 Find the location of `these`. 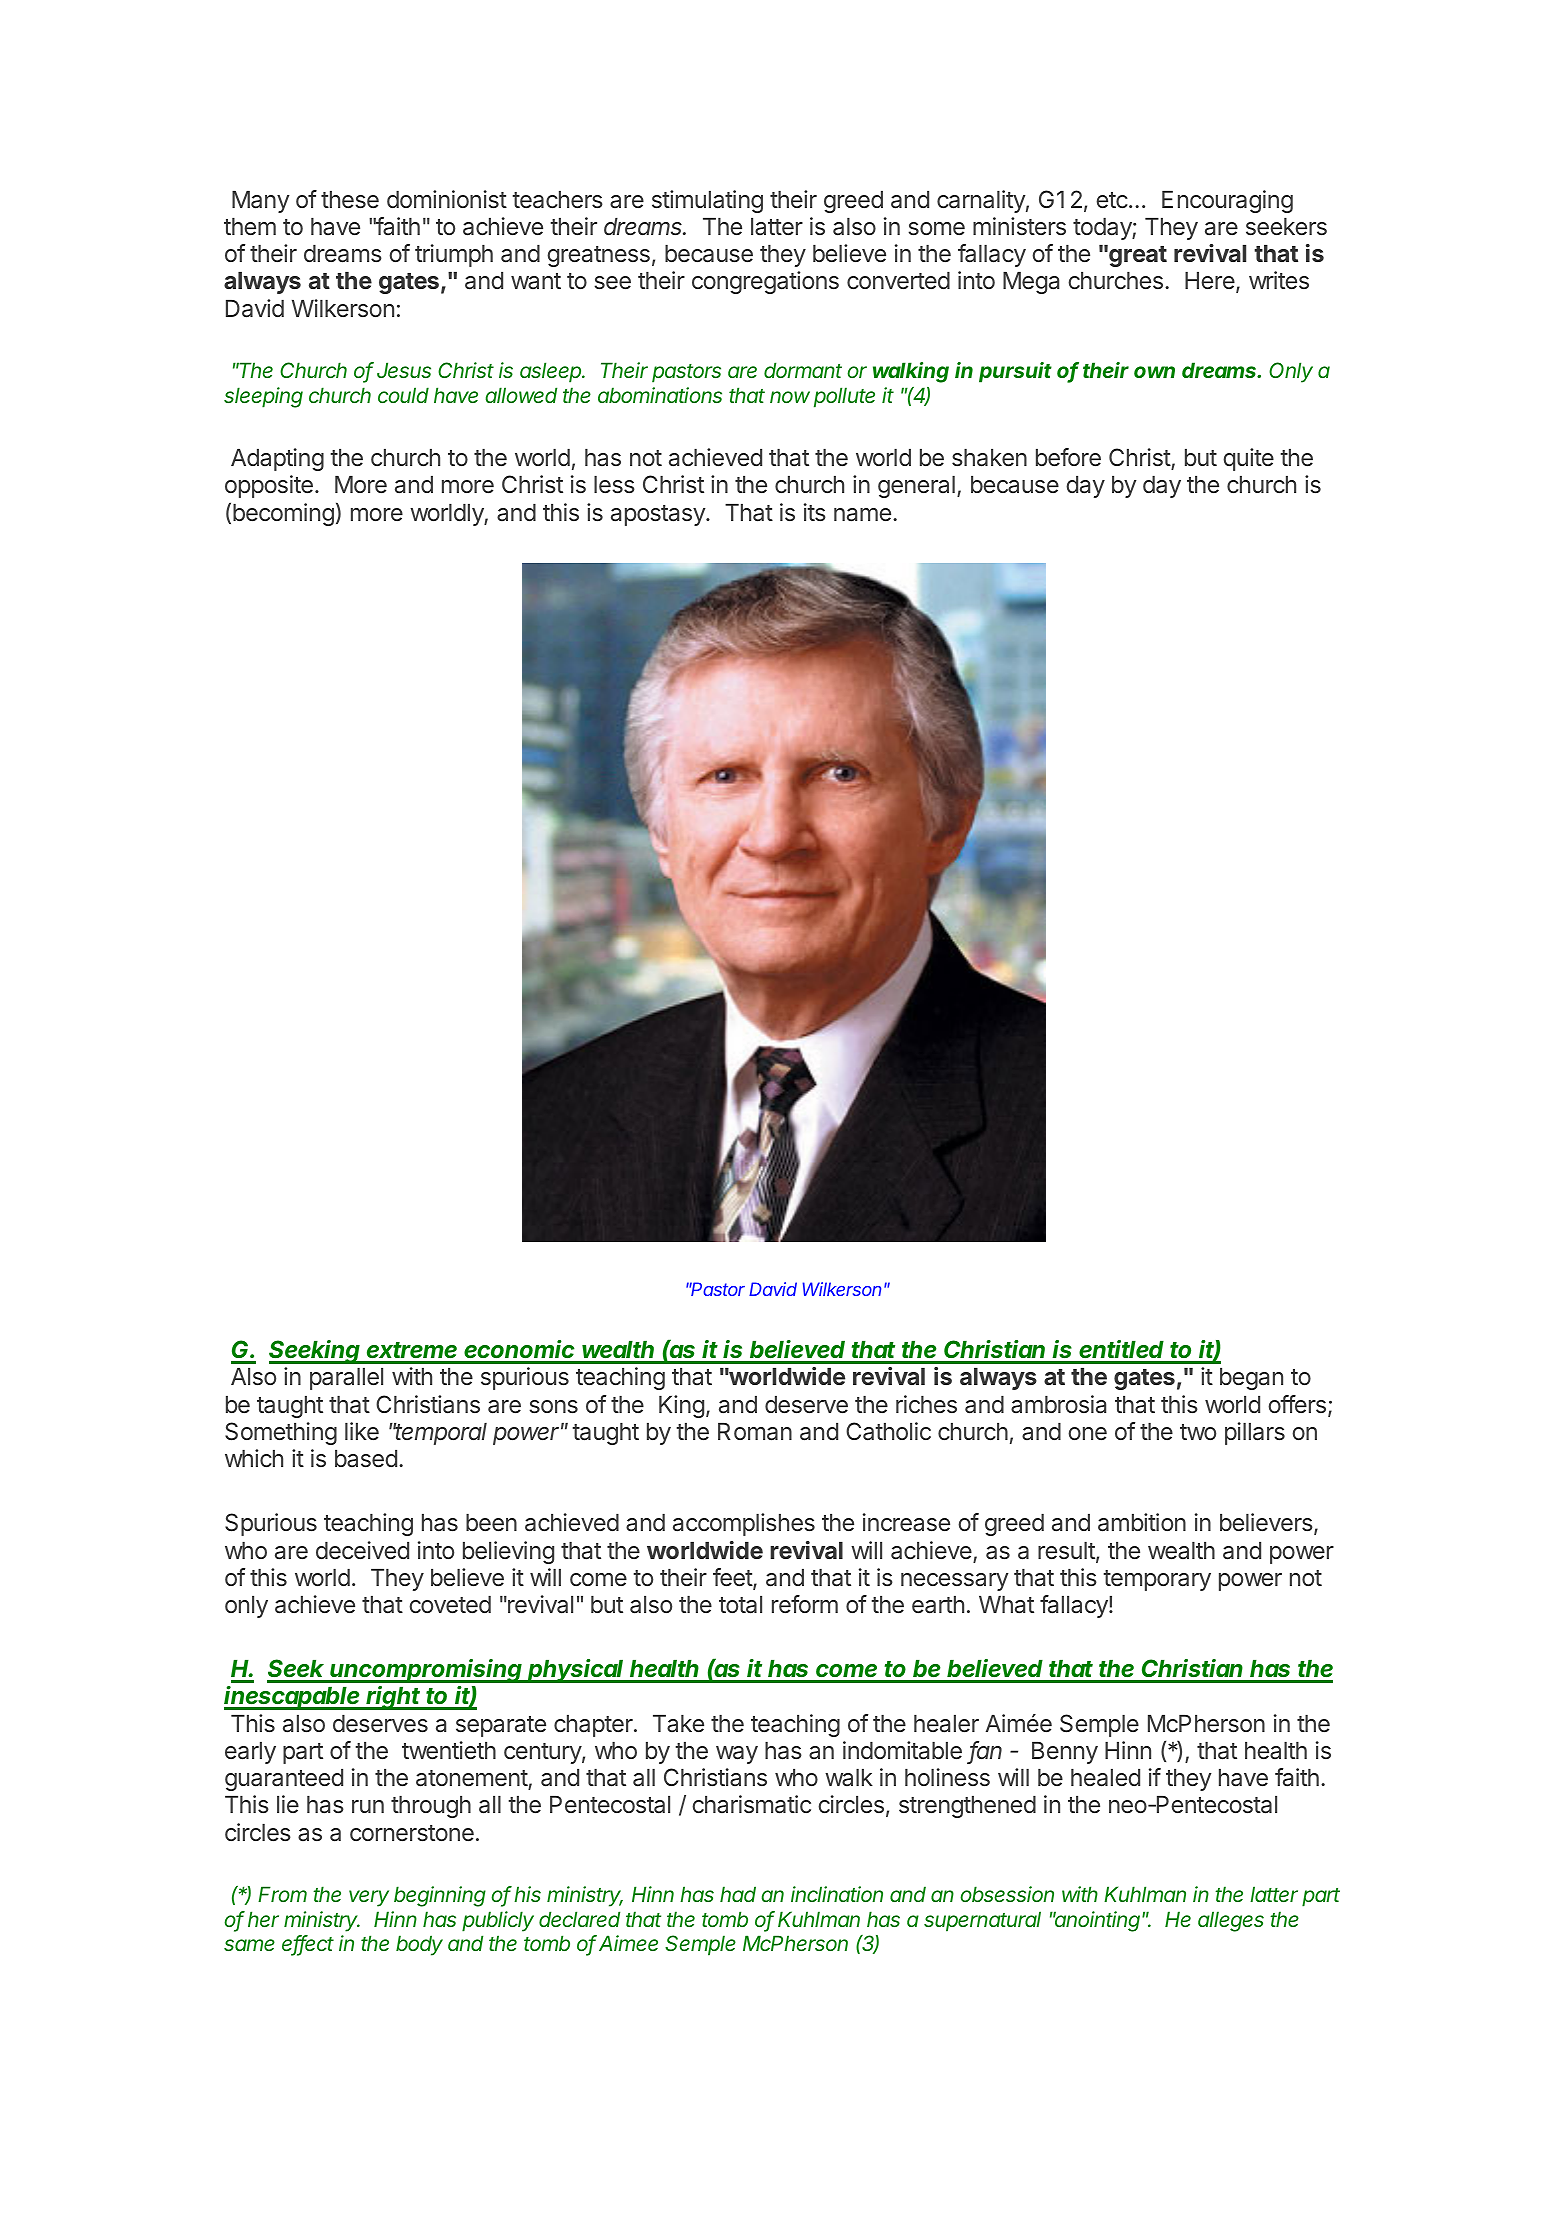

these is located at coordinates (350, 200).
